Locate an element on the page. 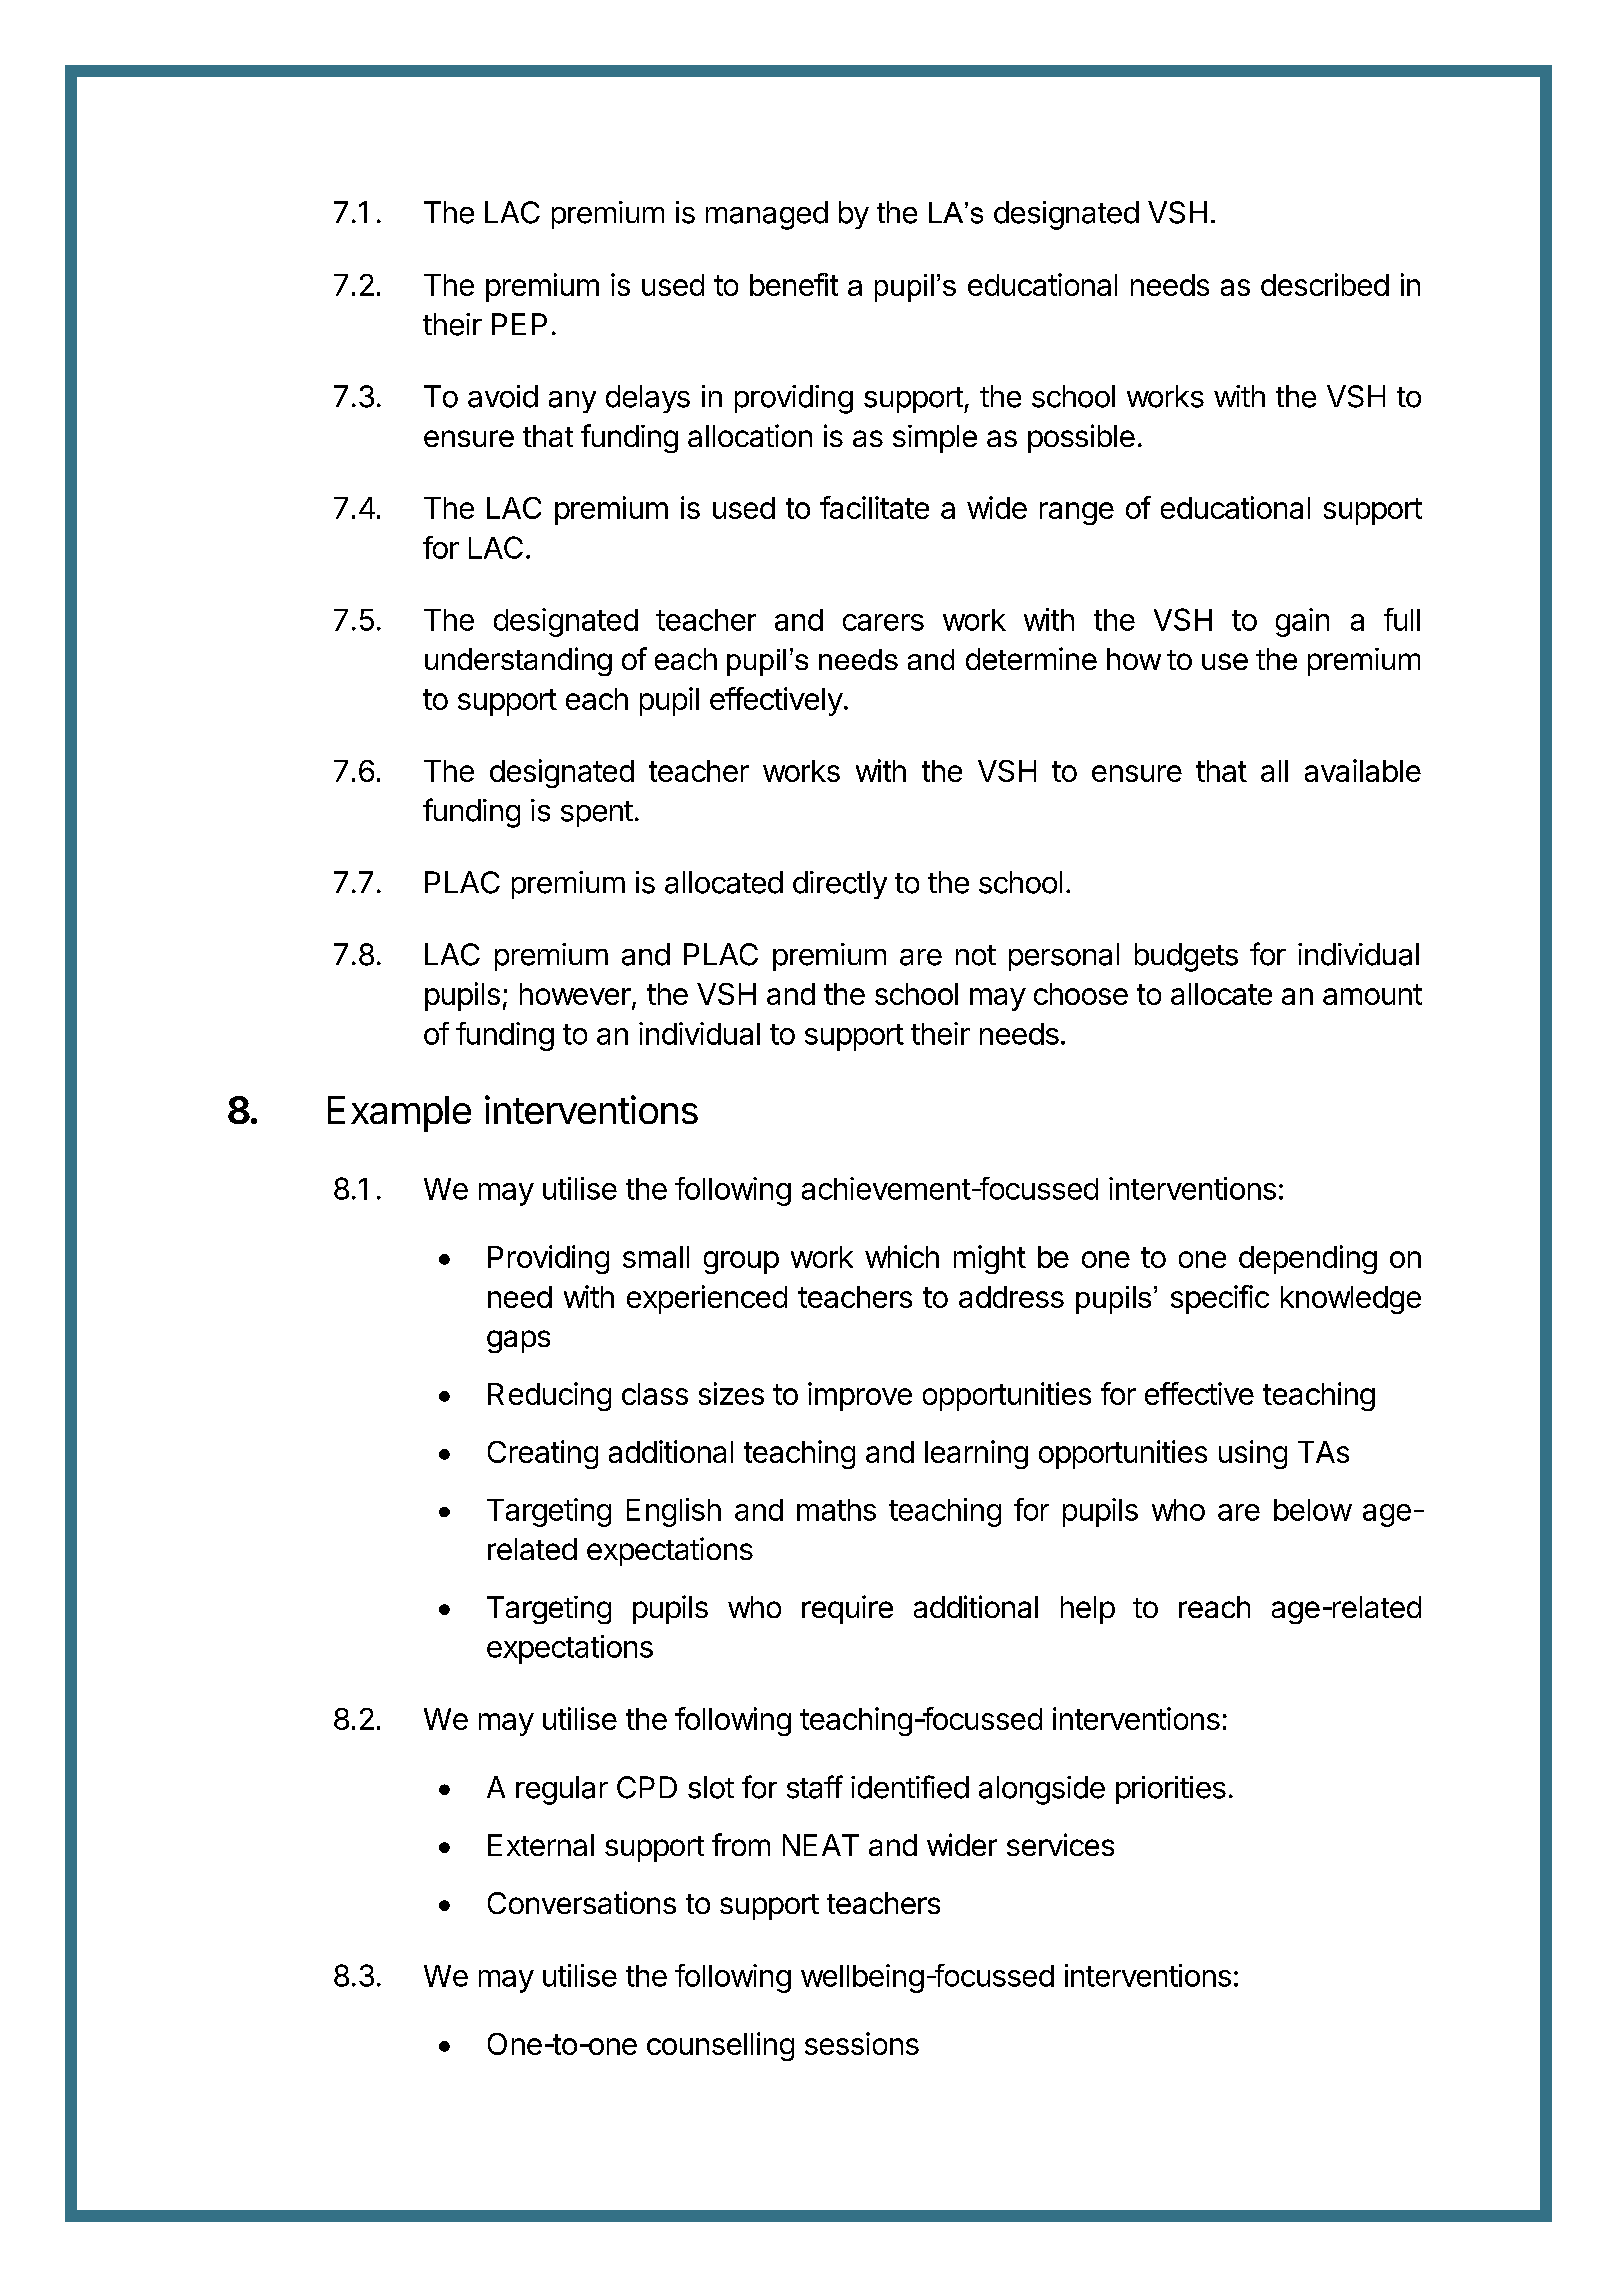 This image has width=1617, height=2287. Conversations is located at coordinates (582, 1902).
